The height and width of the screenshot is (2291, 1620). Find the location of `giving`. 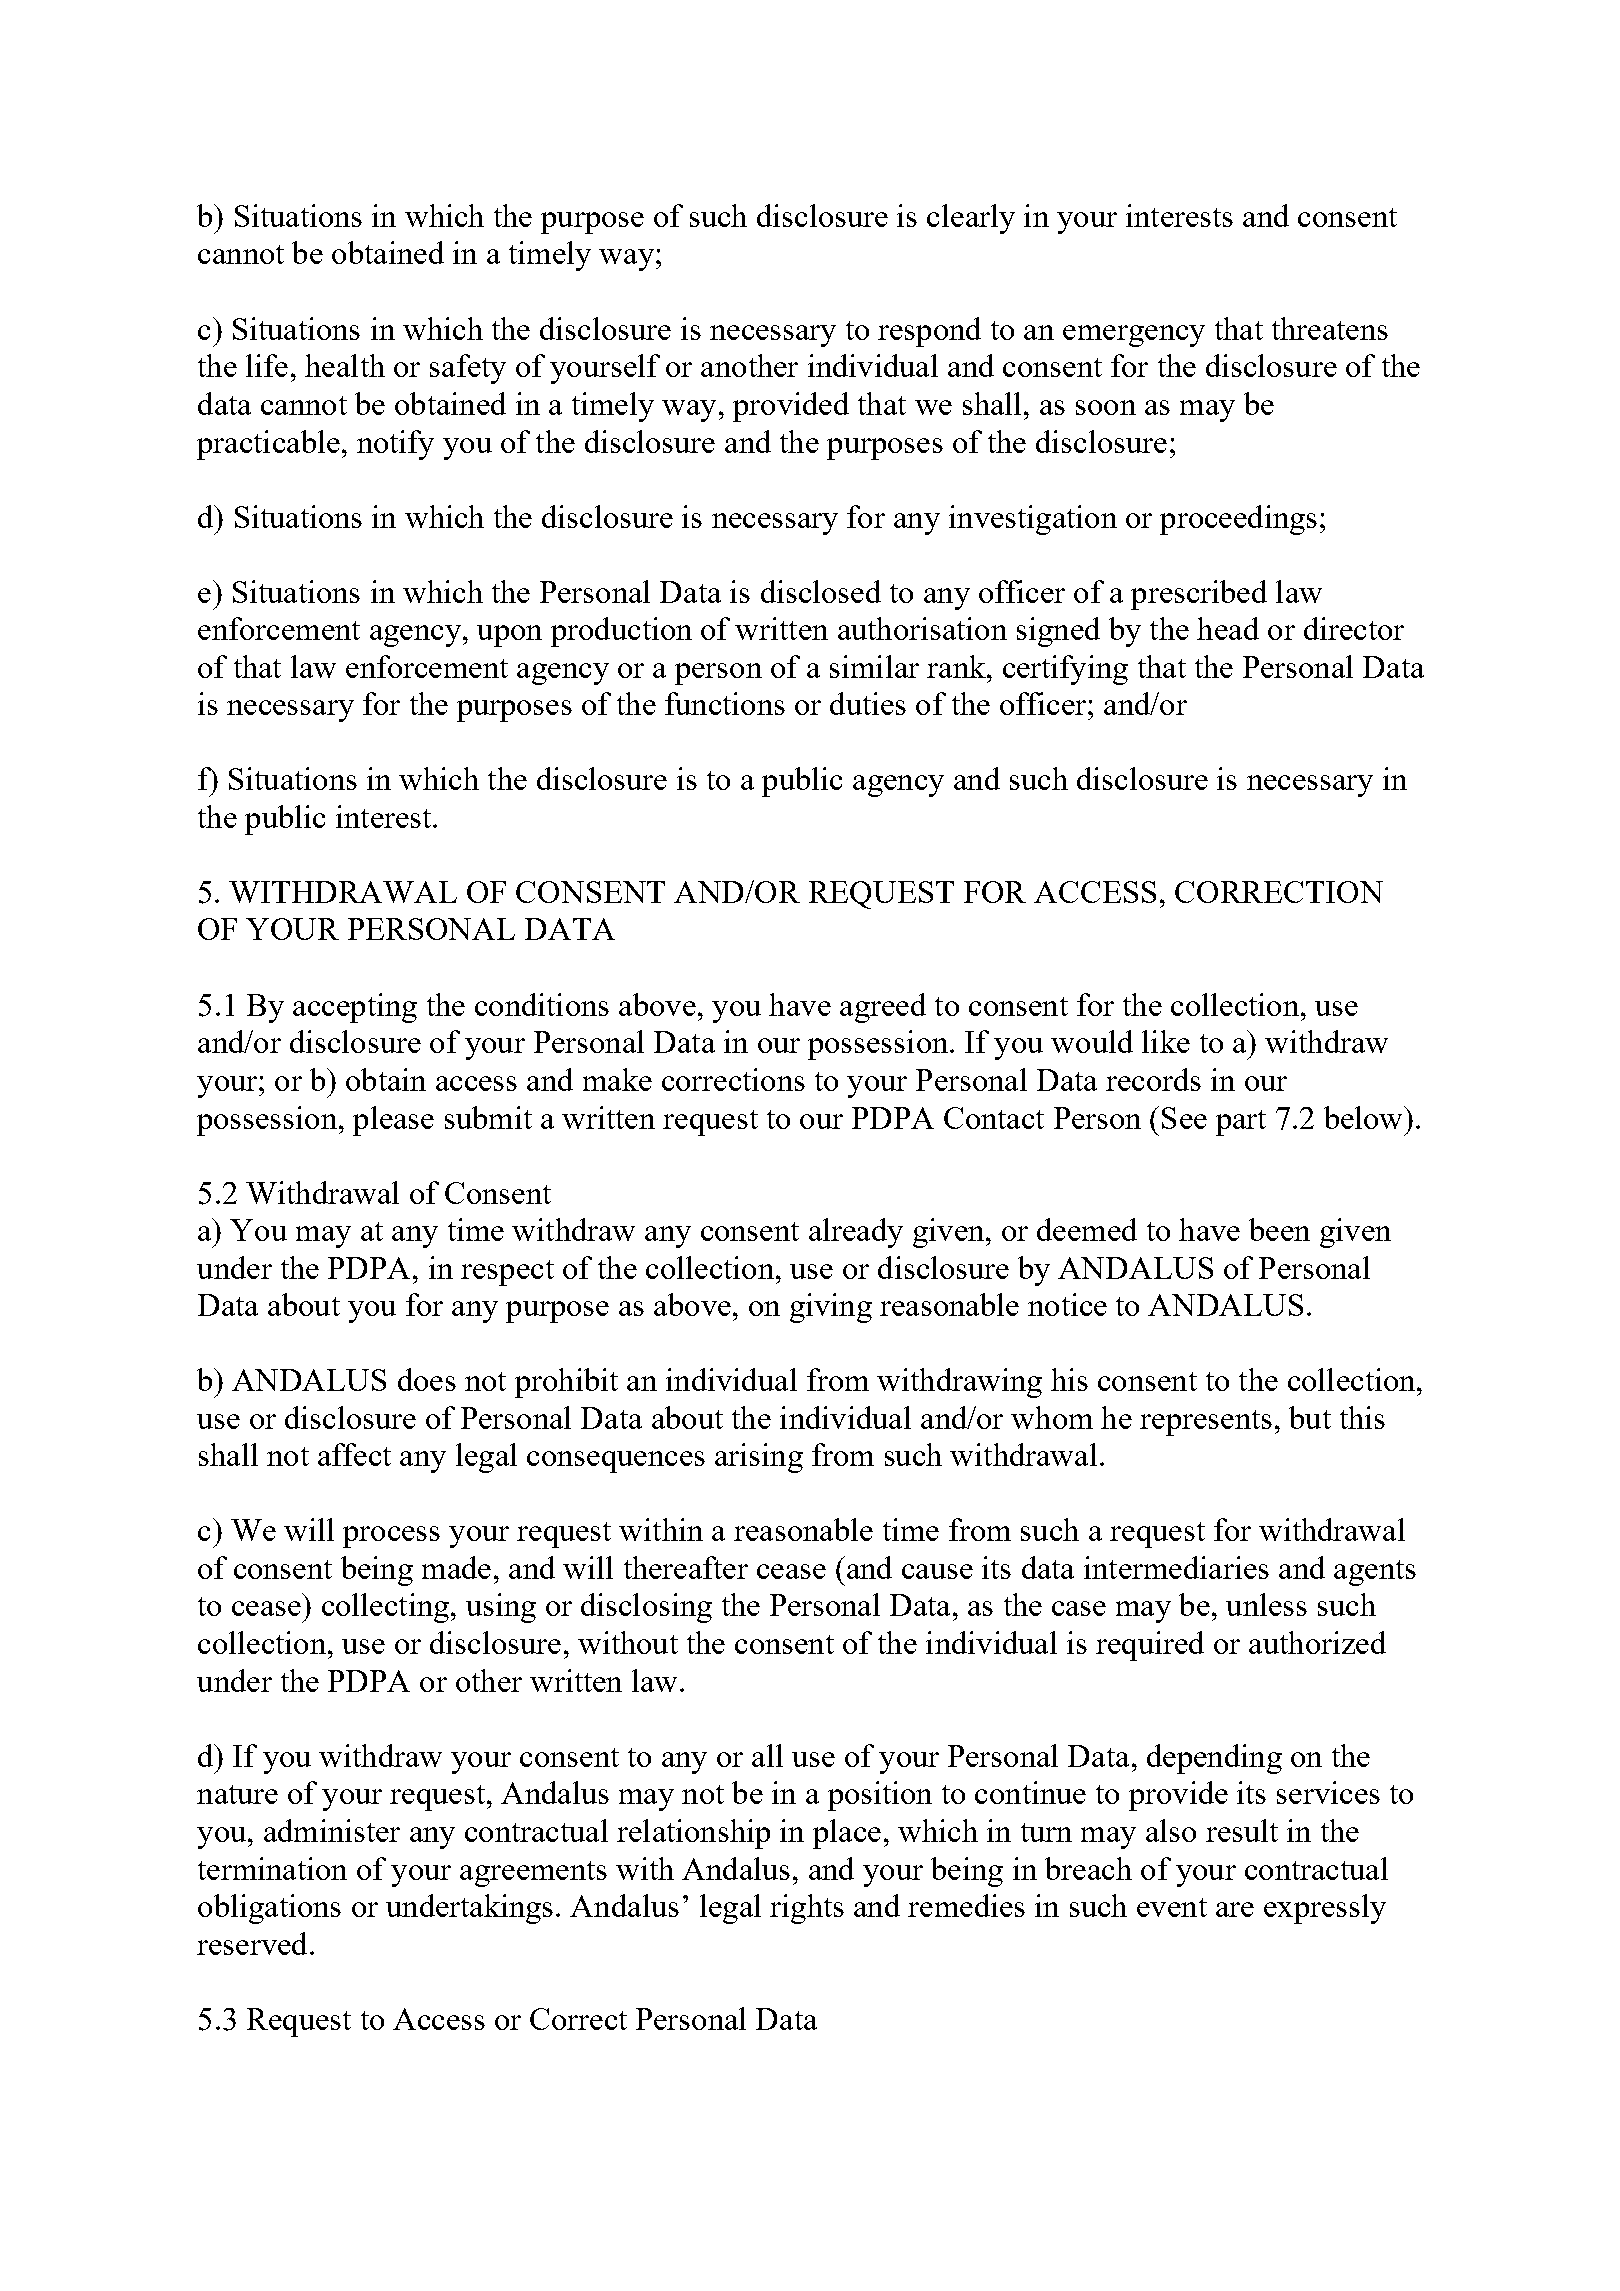

giving is located at coordinates (831, 1308).
